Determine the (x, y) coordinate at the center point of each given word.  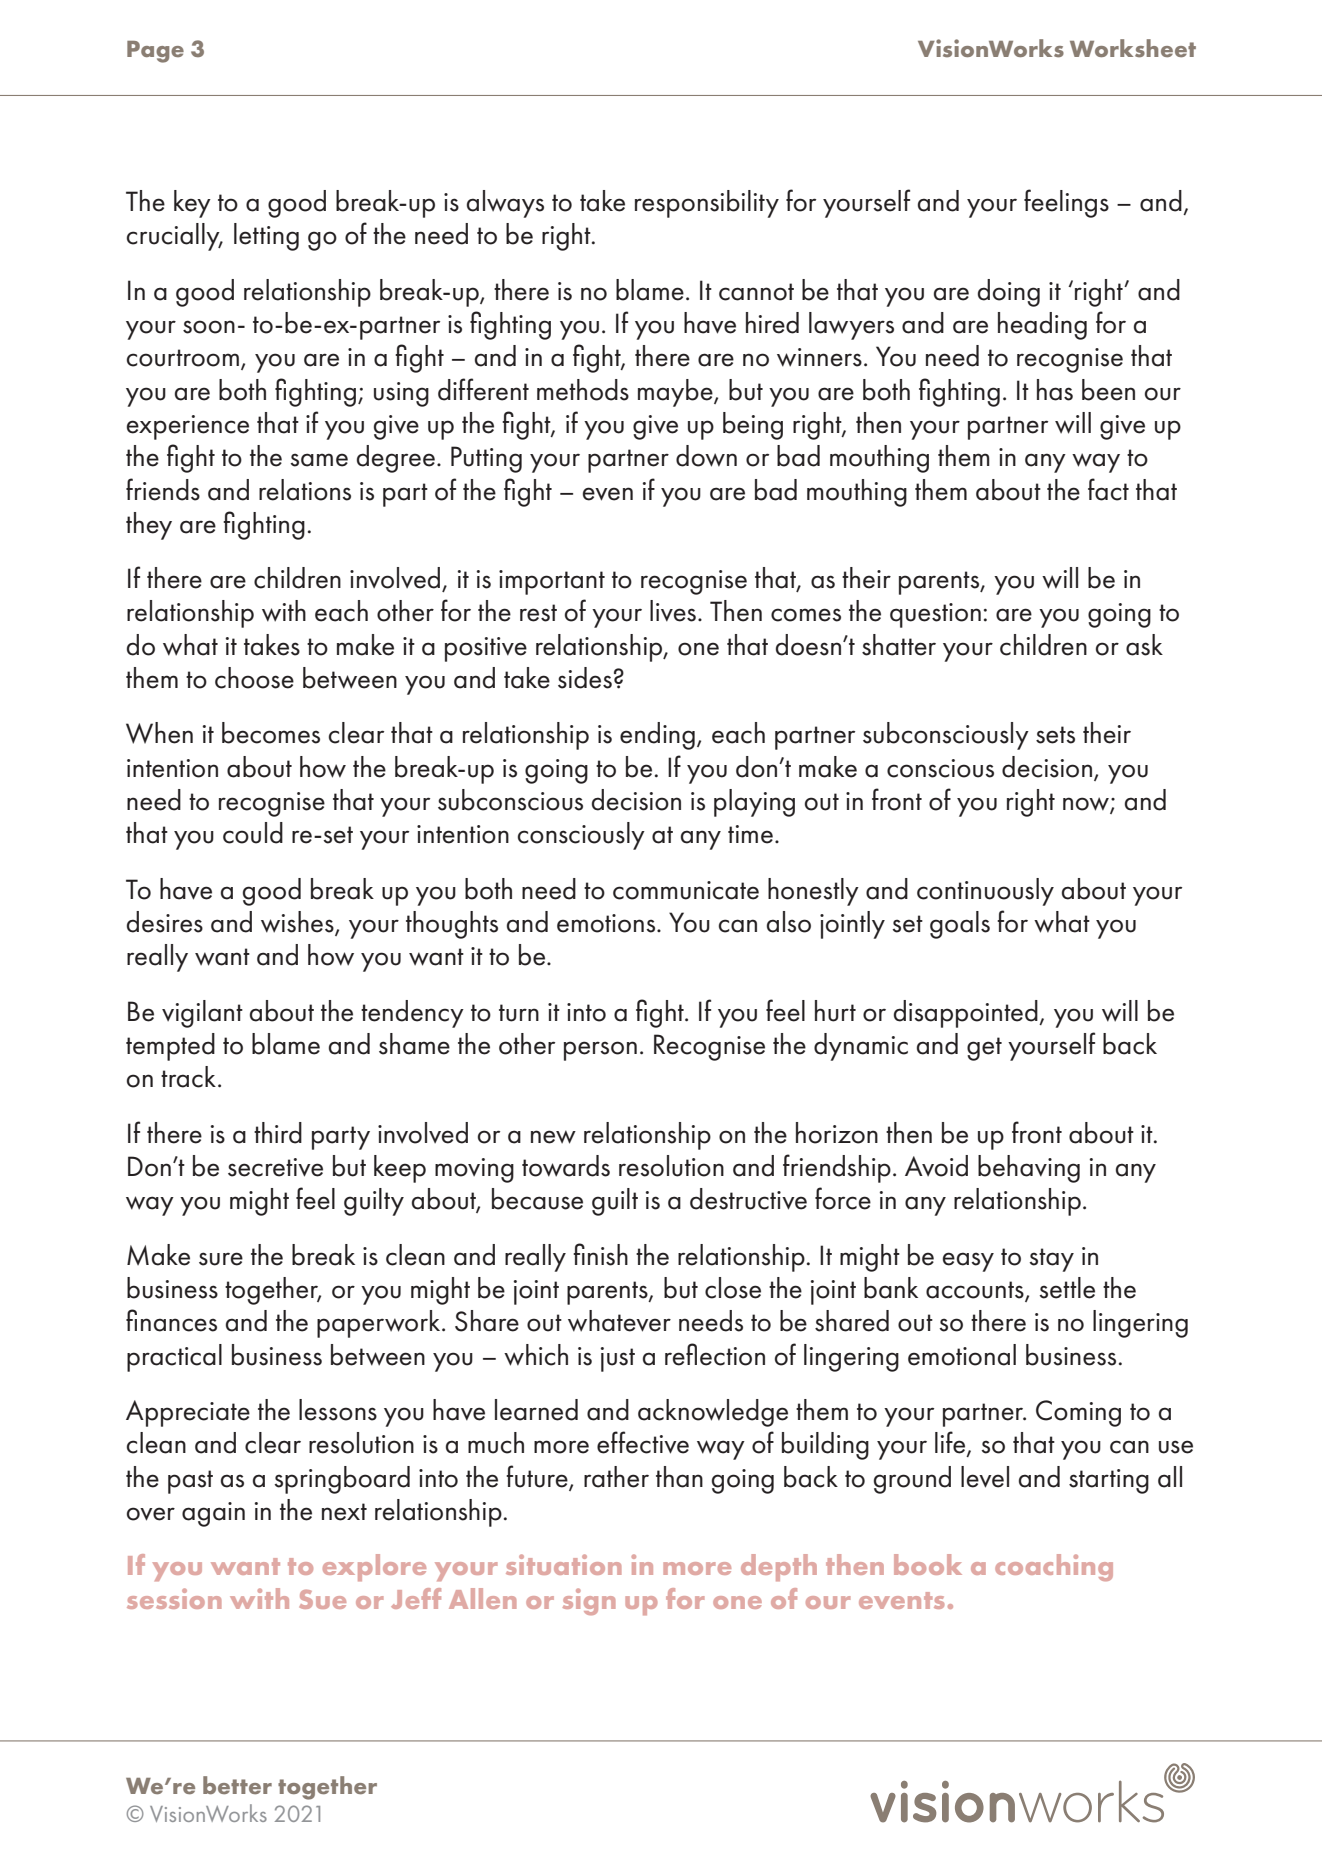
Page (155, 52)
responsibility (707, 204)
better (237, 1785)
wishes (298, 923)
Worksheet (1133, 48)
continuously (985, 892)
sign (589, 1601)
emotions (607, 923)
